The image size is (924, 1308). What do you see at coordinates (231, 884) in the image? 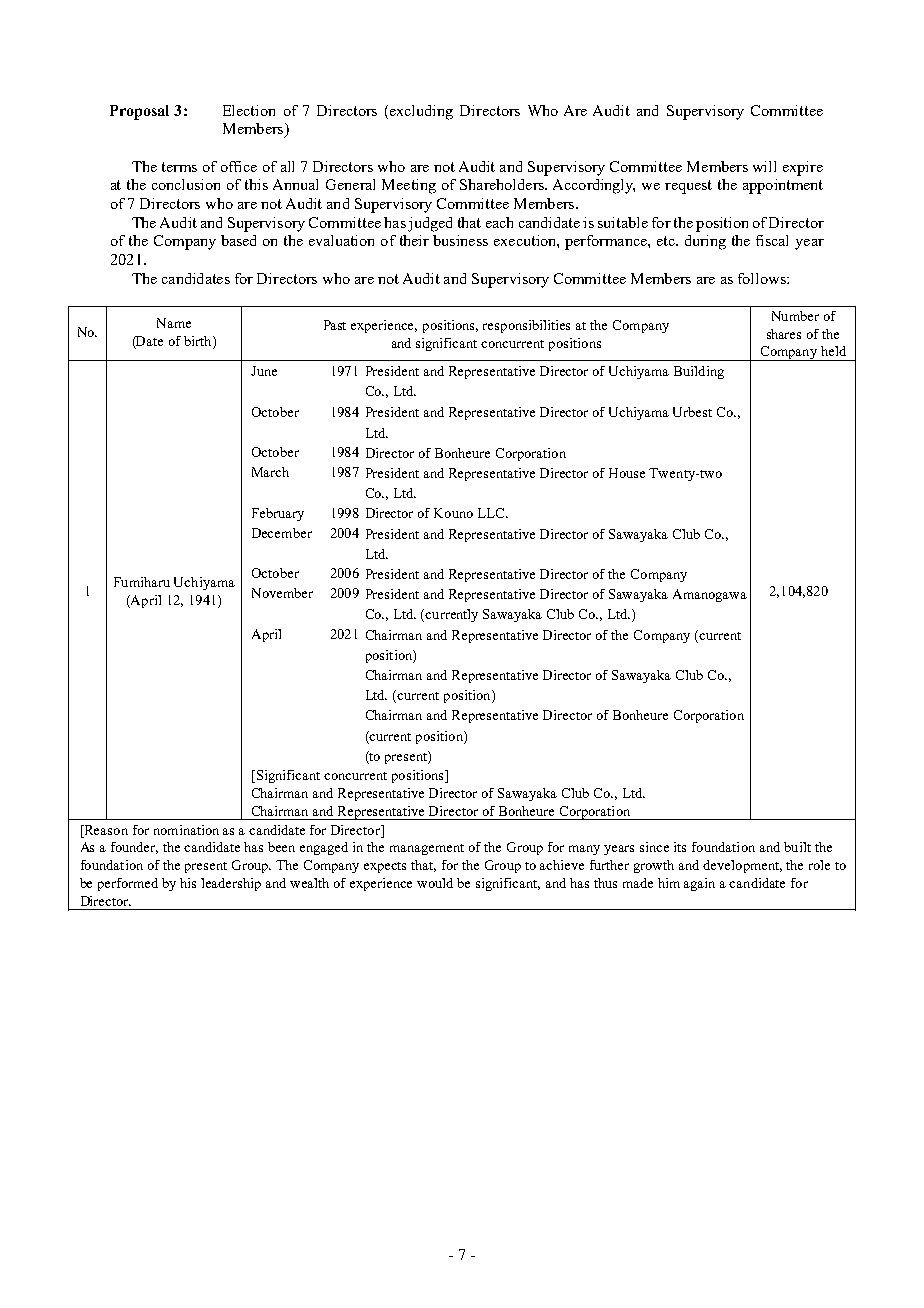
I see `leadership` at bounding box center [231, 884].
